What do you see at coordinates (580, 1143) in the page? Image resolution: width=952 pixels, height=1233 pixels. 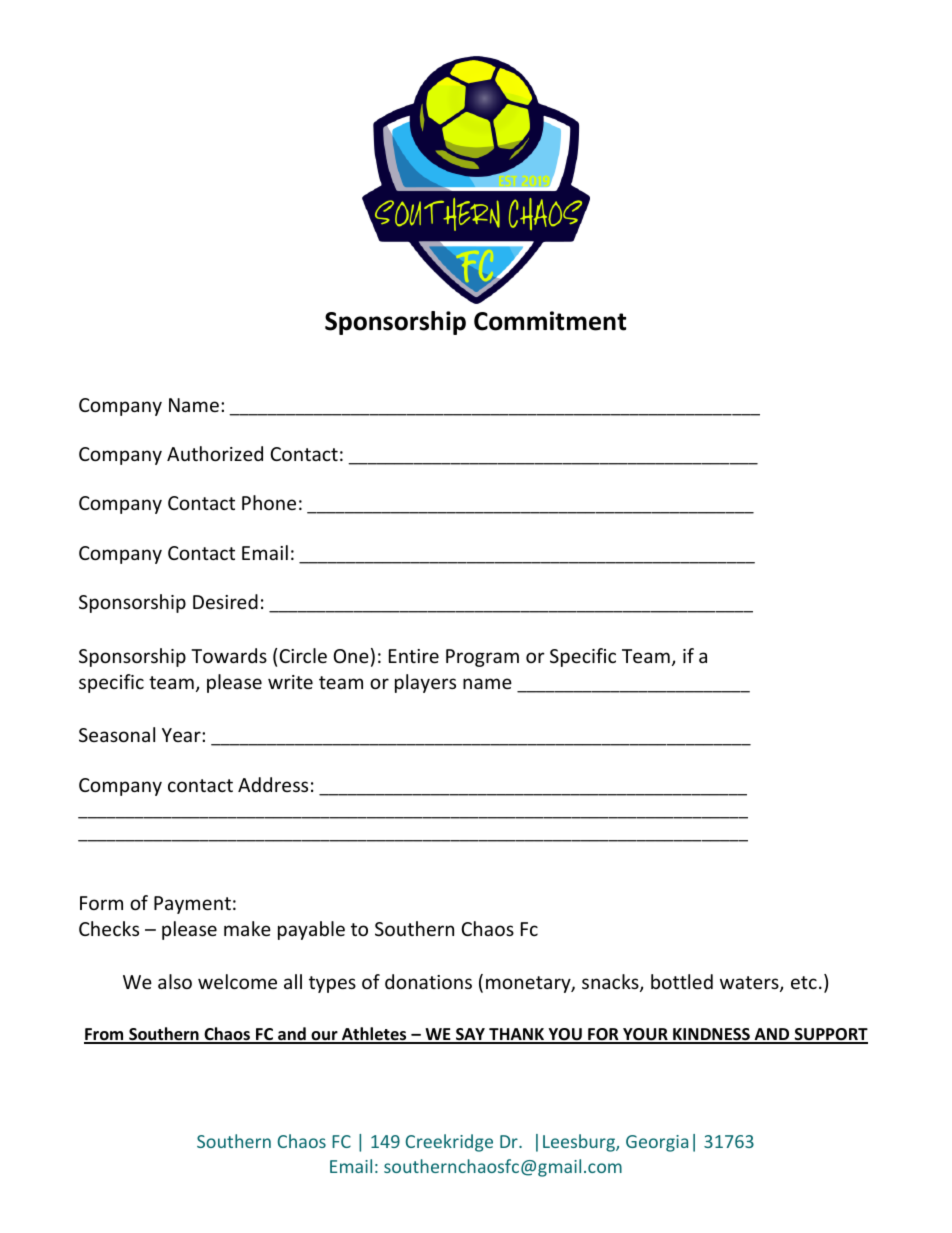 I see `Leesburg` at bounding box center [580, 1143].
